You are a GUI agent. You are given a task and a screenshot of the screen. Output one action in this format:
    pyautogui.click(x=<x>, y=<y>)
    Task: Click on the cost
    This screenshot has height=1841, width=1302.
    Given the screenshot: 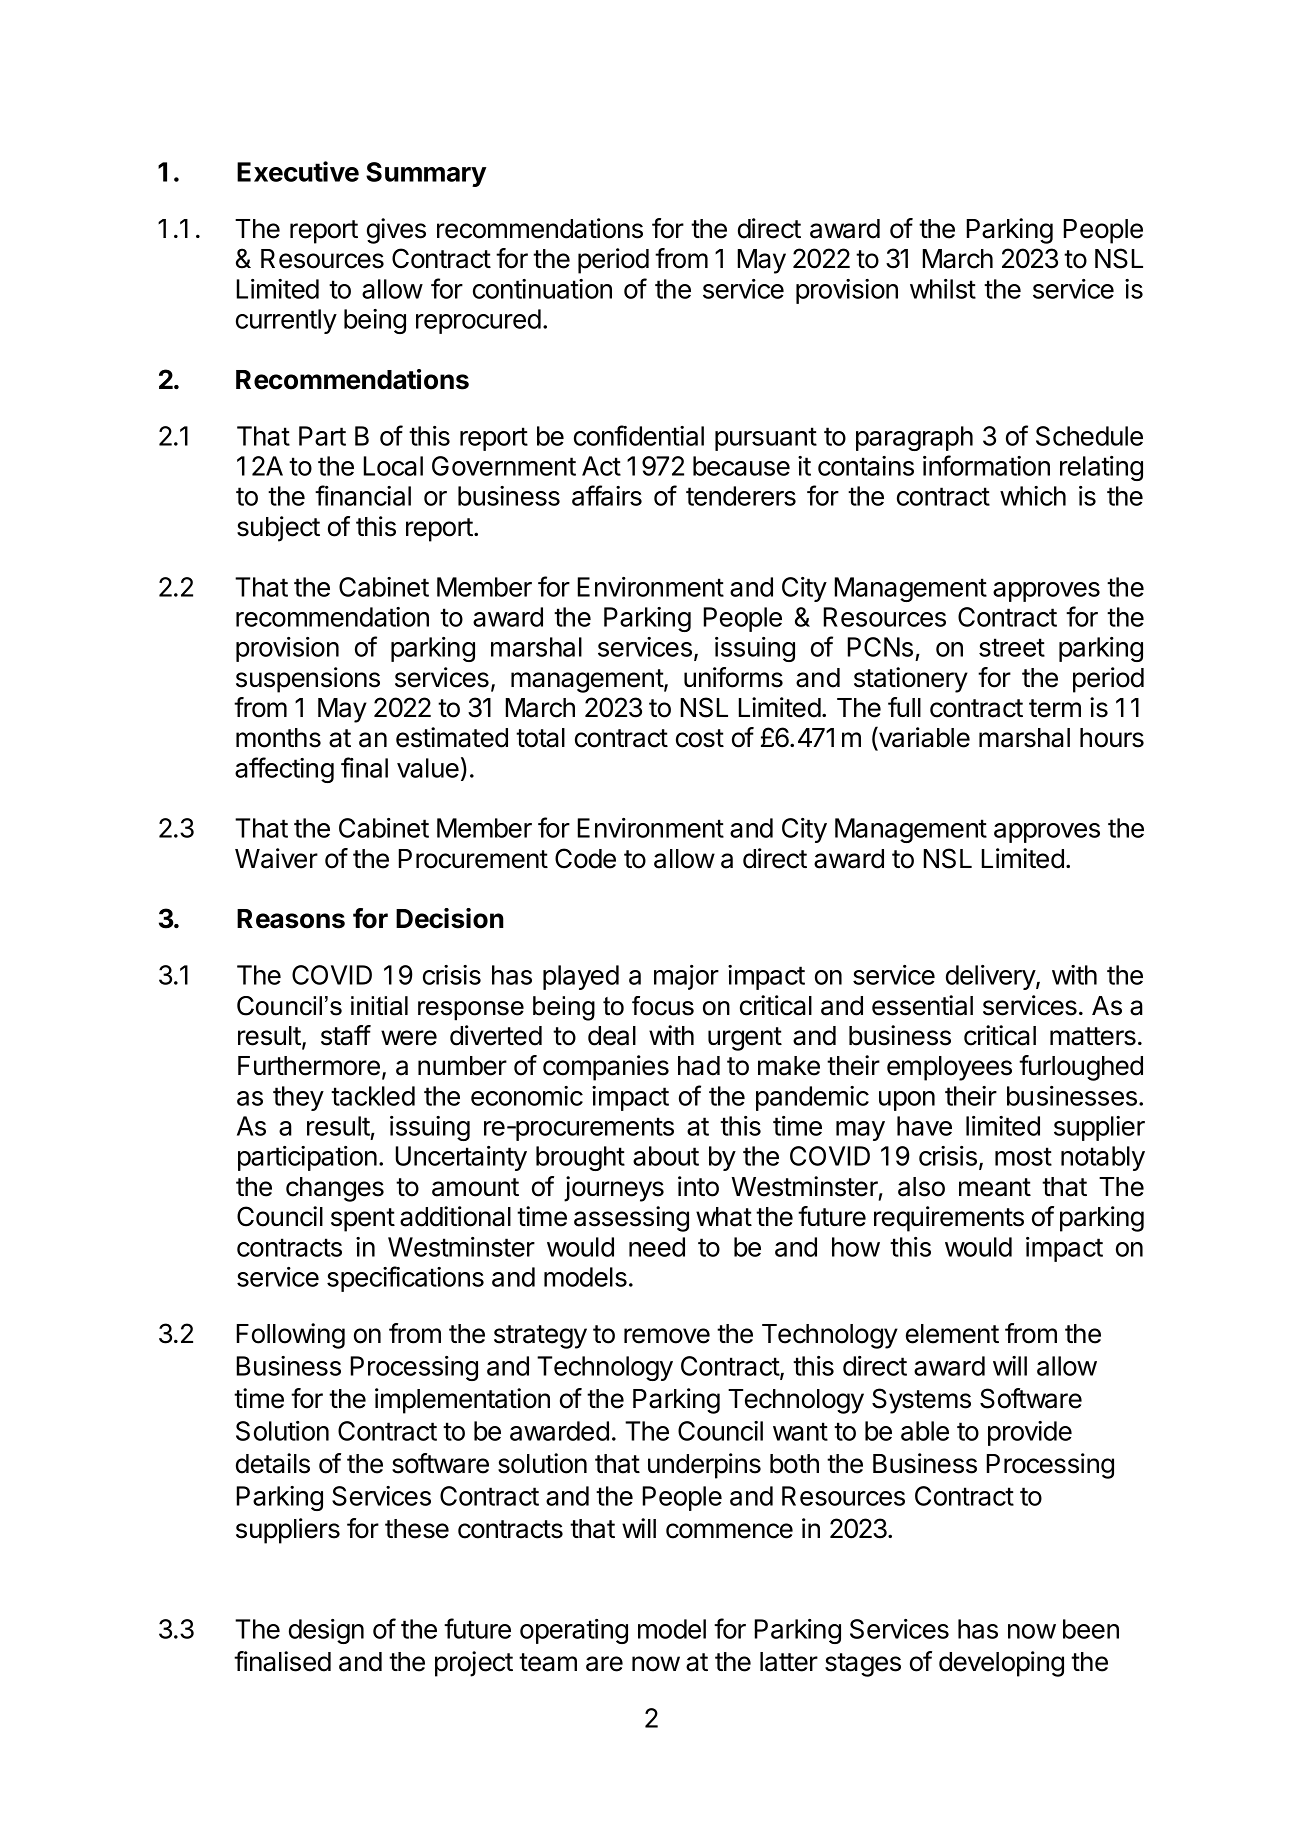 What is the action you would take?
    pyautogui.click(x=700, y=738)
